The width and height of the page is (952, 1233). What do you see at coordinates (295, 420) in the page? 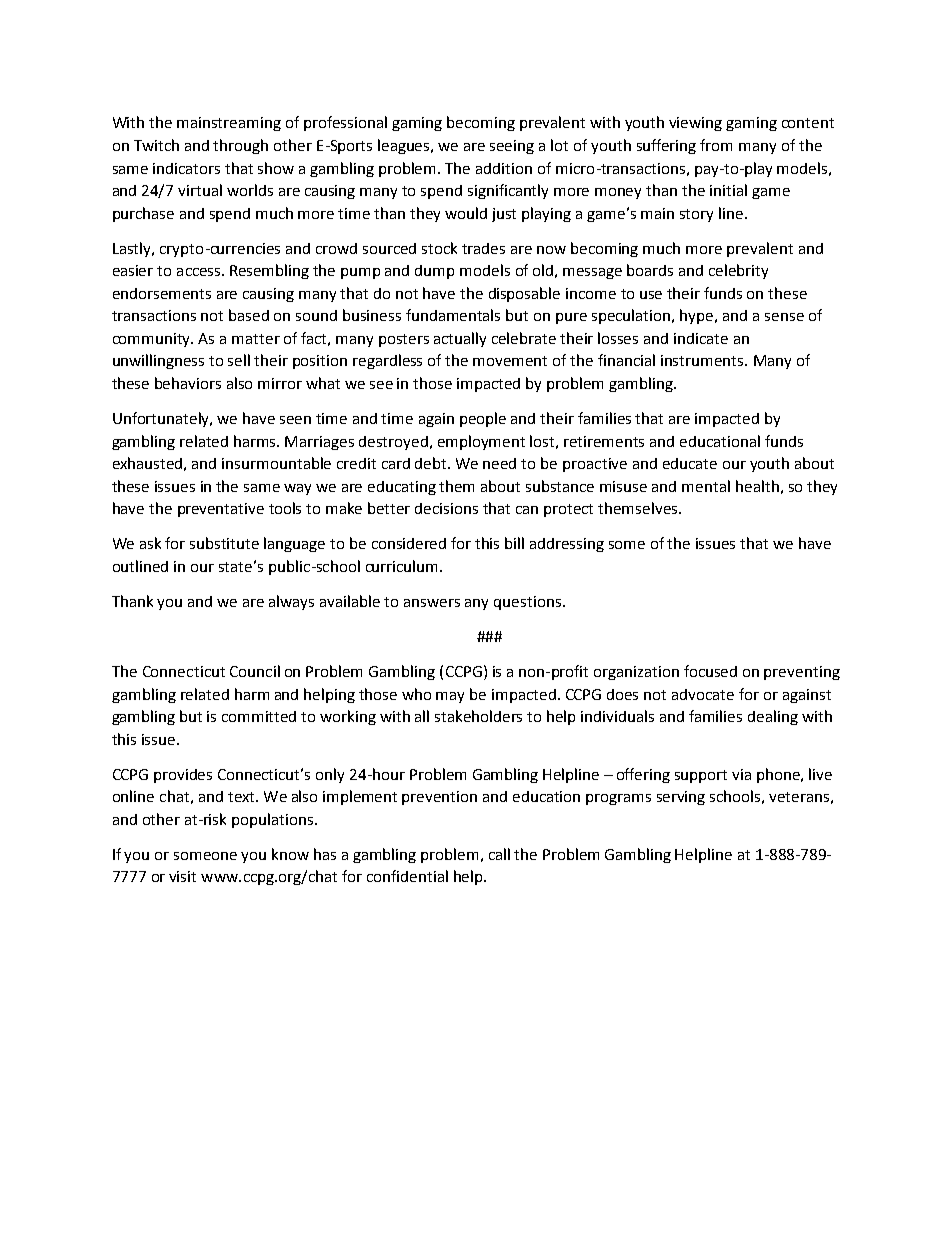
I see `seen` at bounding box center [295, 420].
